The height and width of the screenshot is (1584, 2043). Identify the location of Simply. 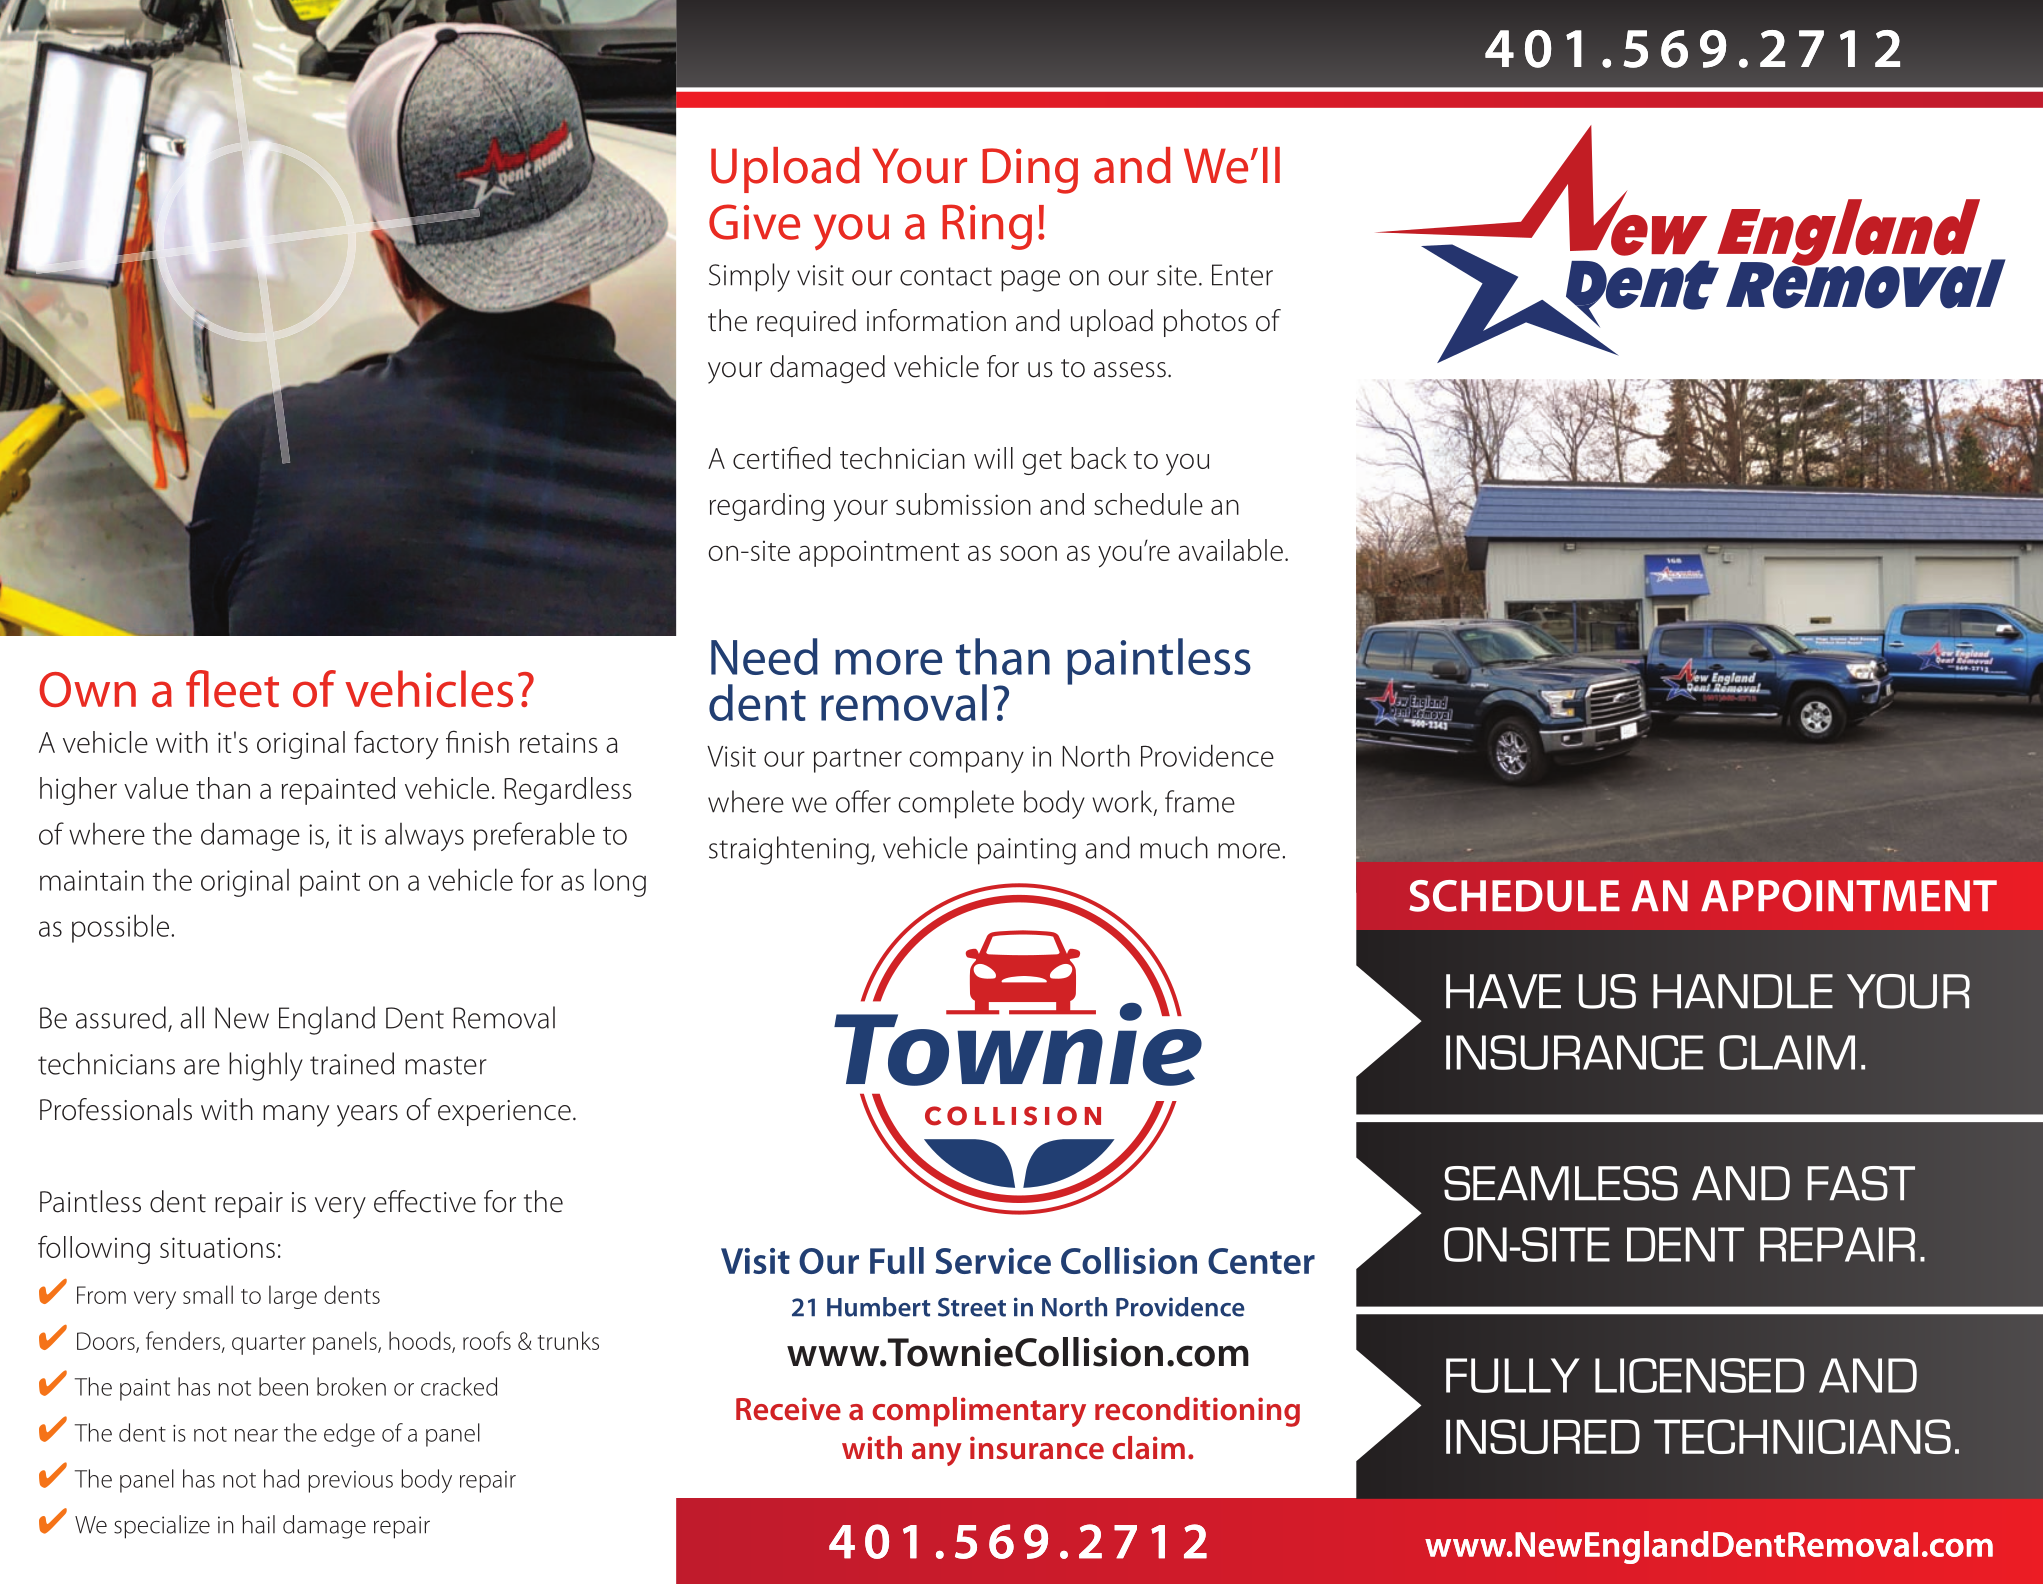
(749, 277).
